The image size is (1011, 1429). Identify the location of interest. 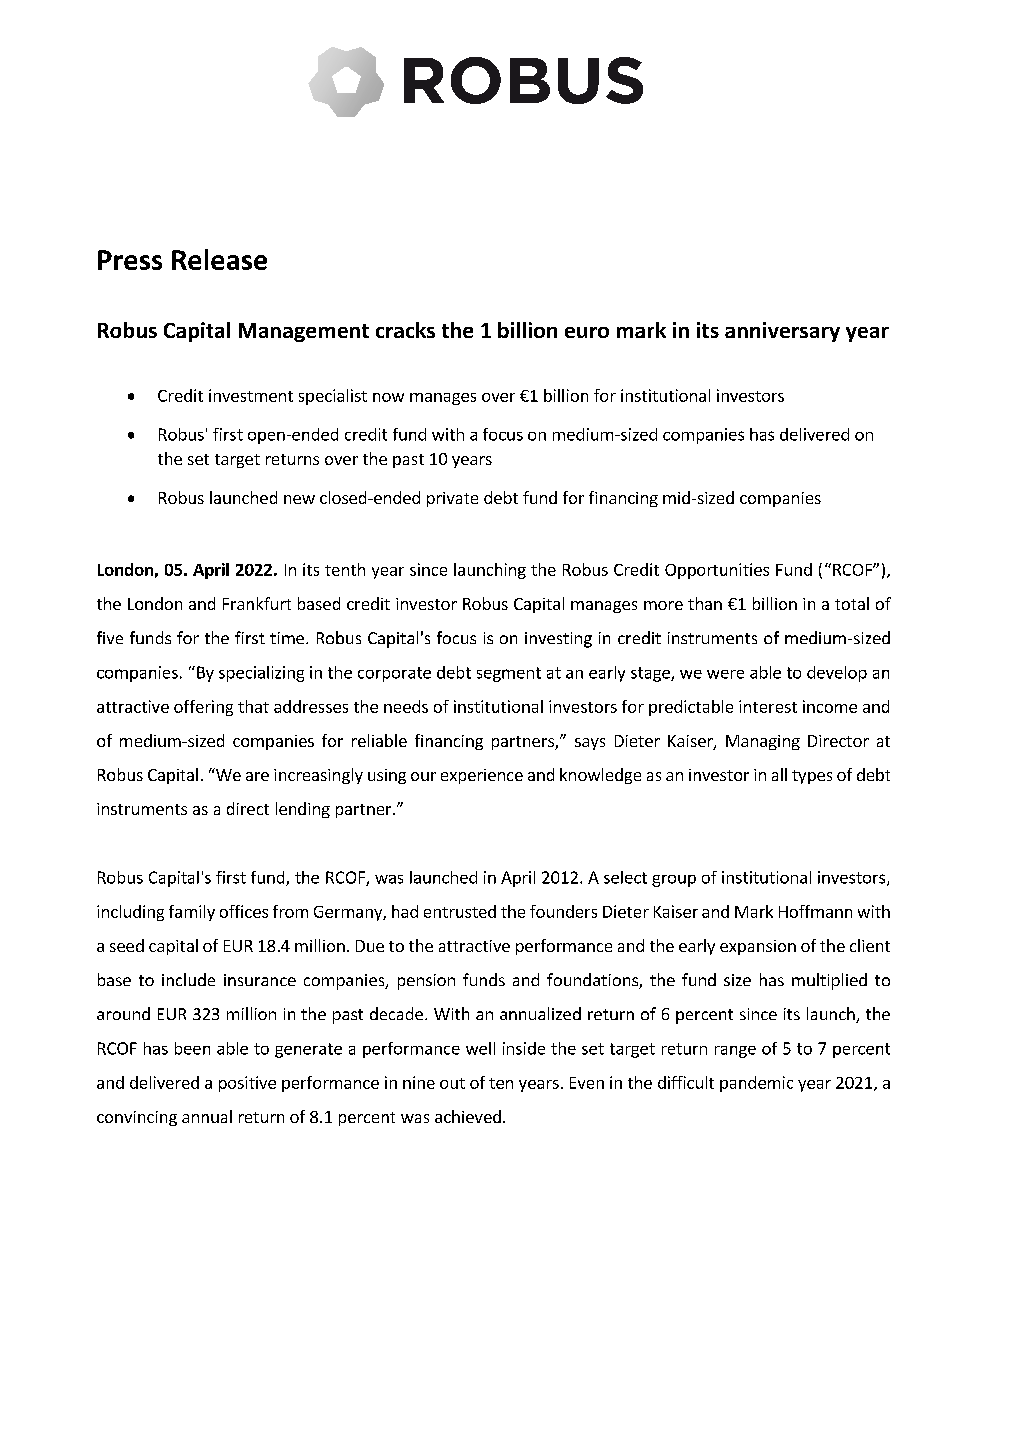
(768, 706).
